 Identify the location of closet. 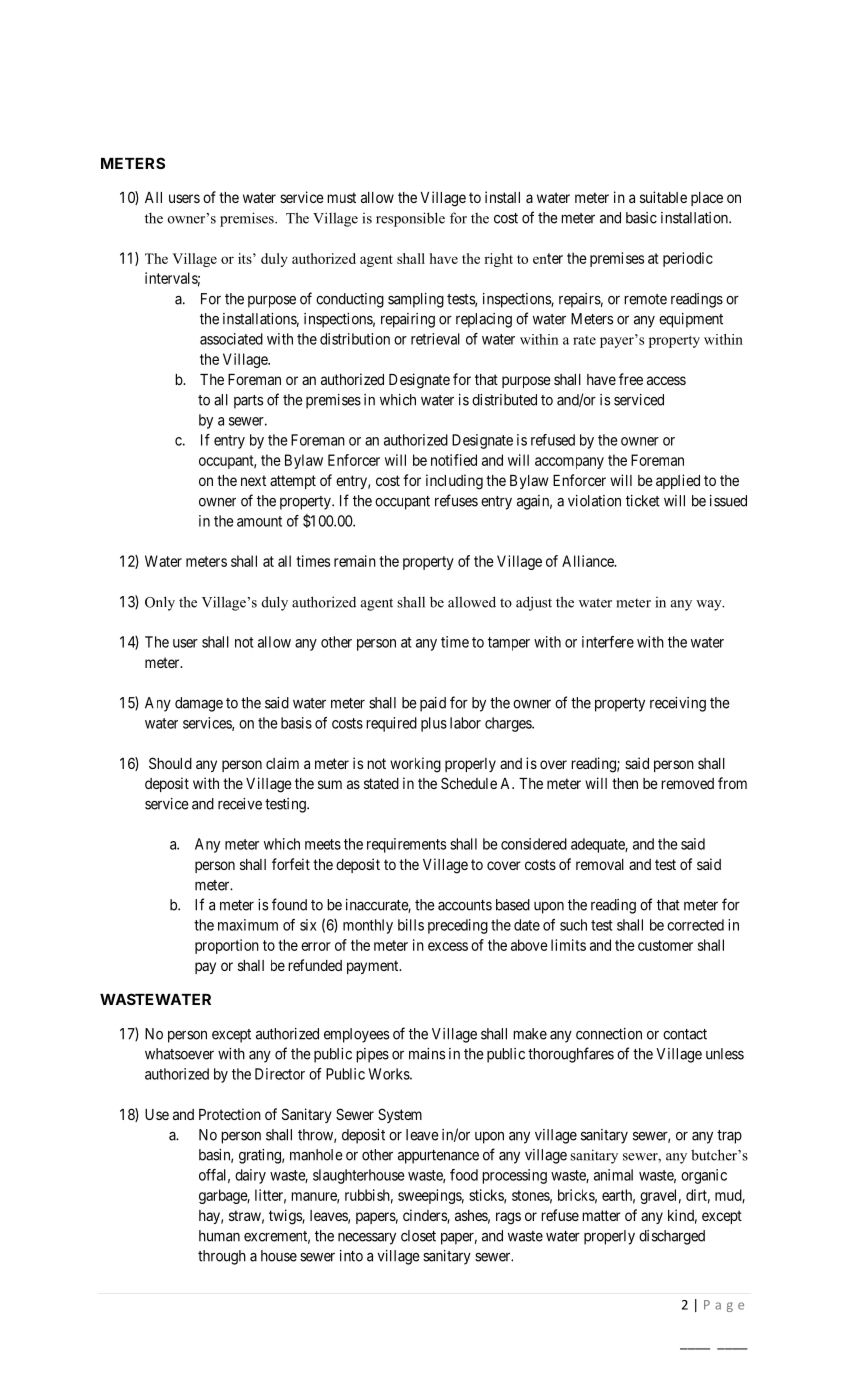
(418, 1236).
